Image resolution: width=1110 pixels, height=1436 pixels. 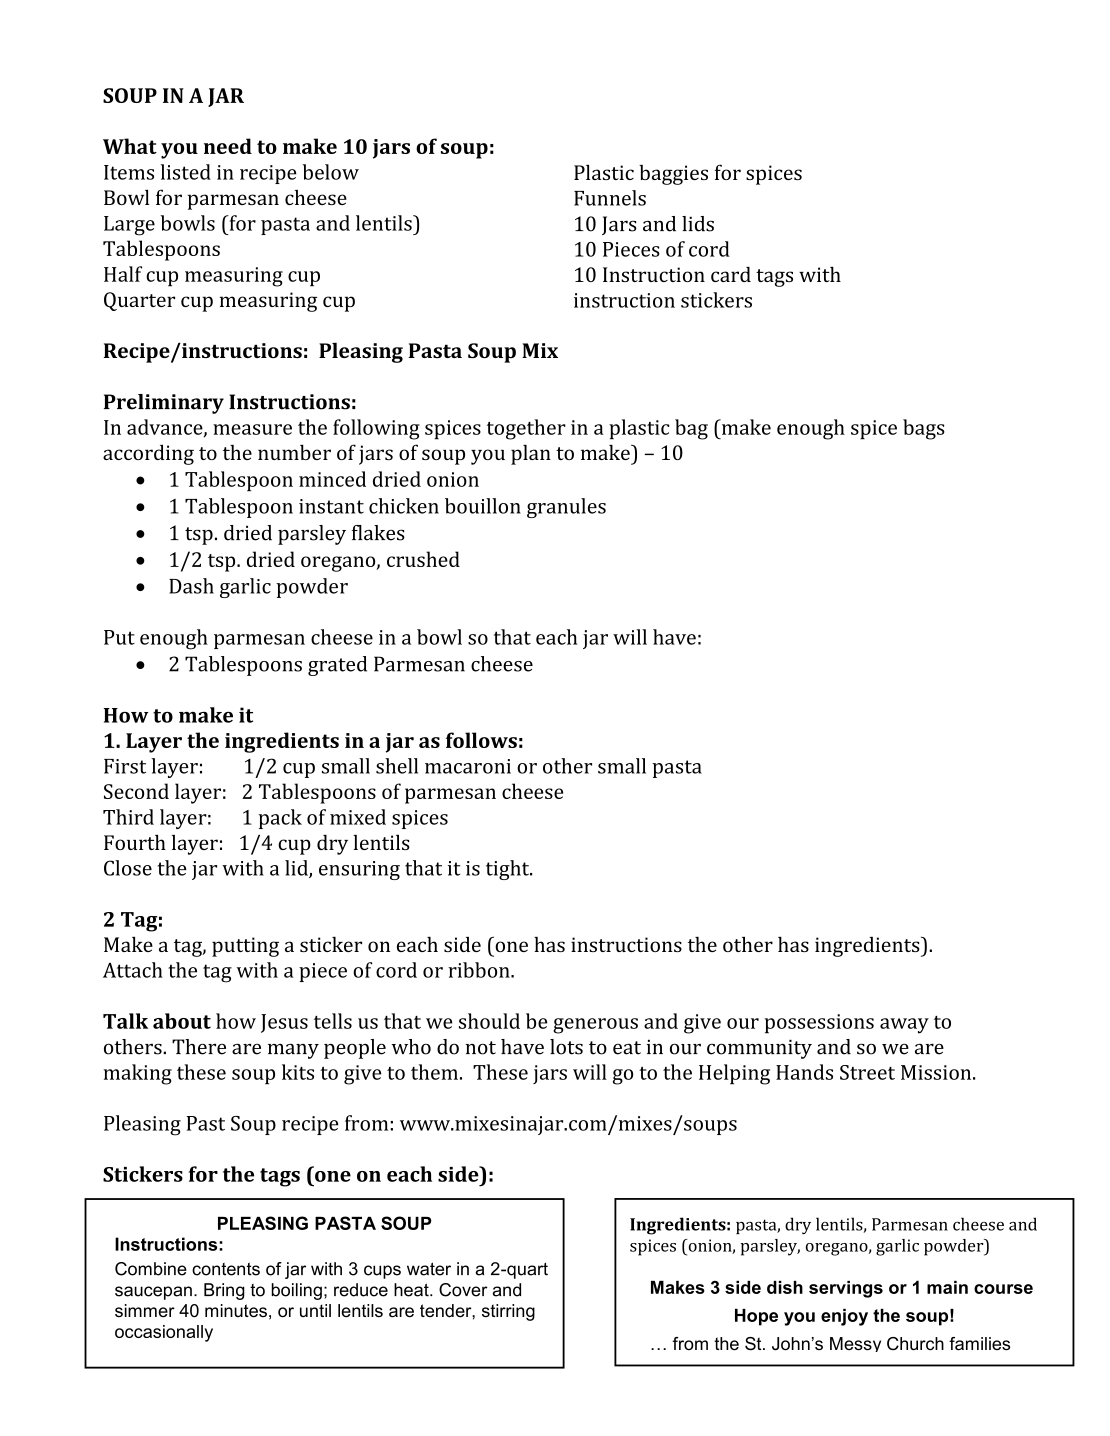 I want to click on Funnels, so click(x=610, y=198).
